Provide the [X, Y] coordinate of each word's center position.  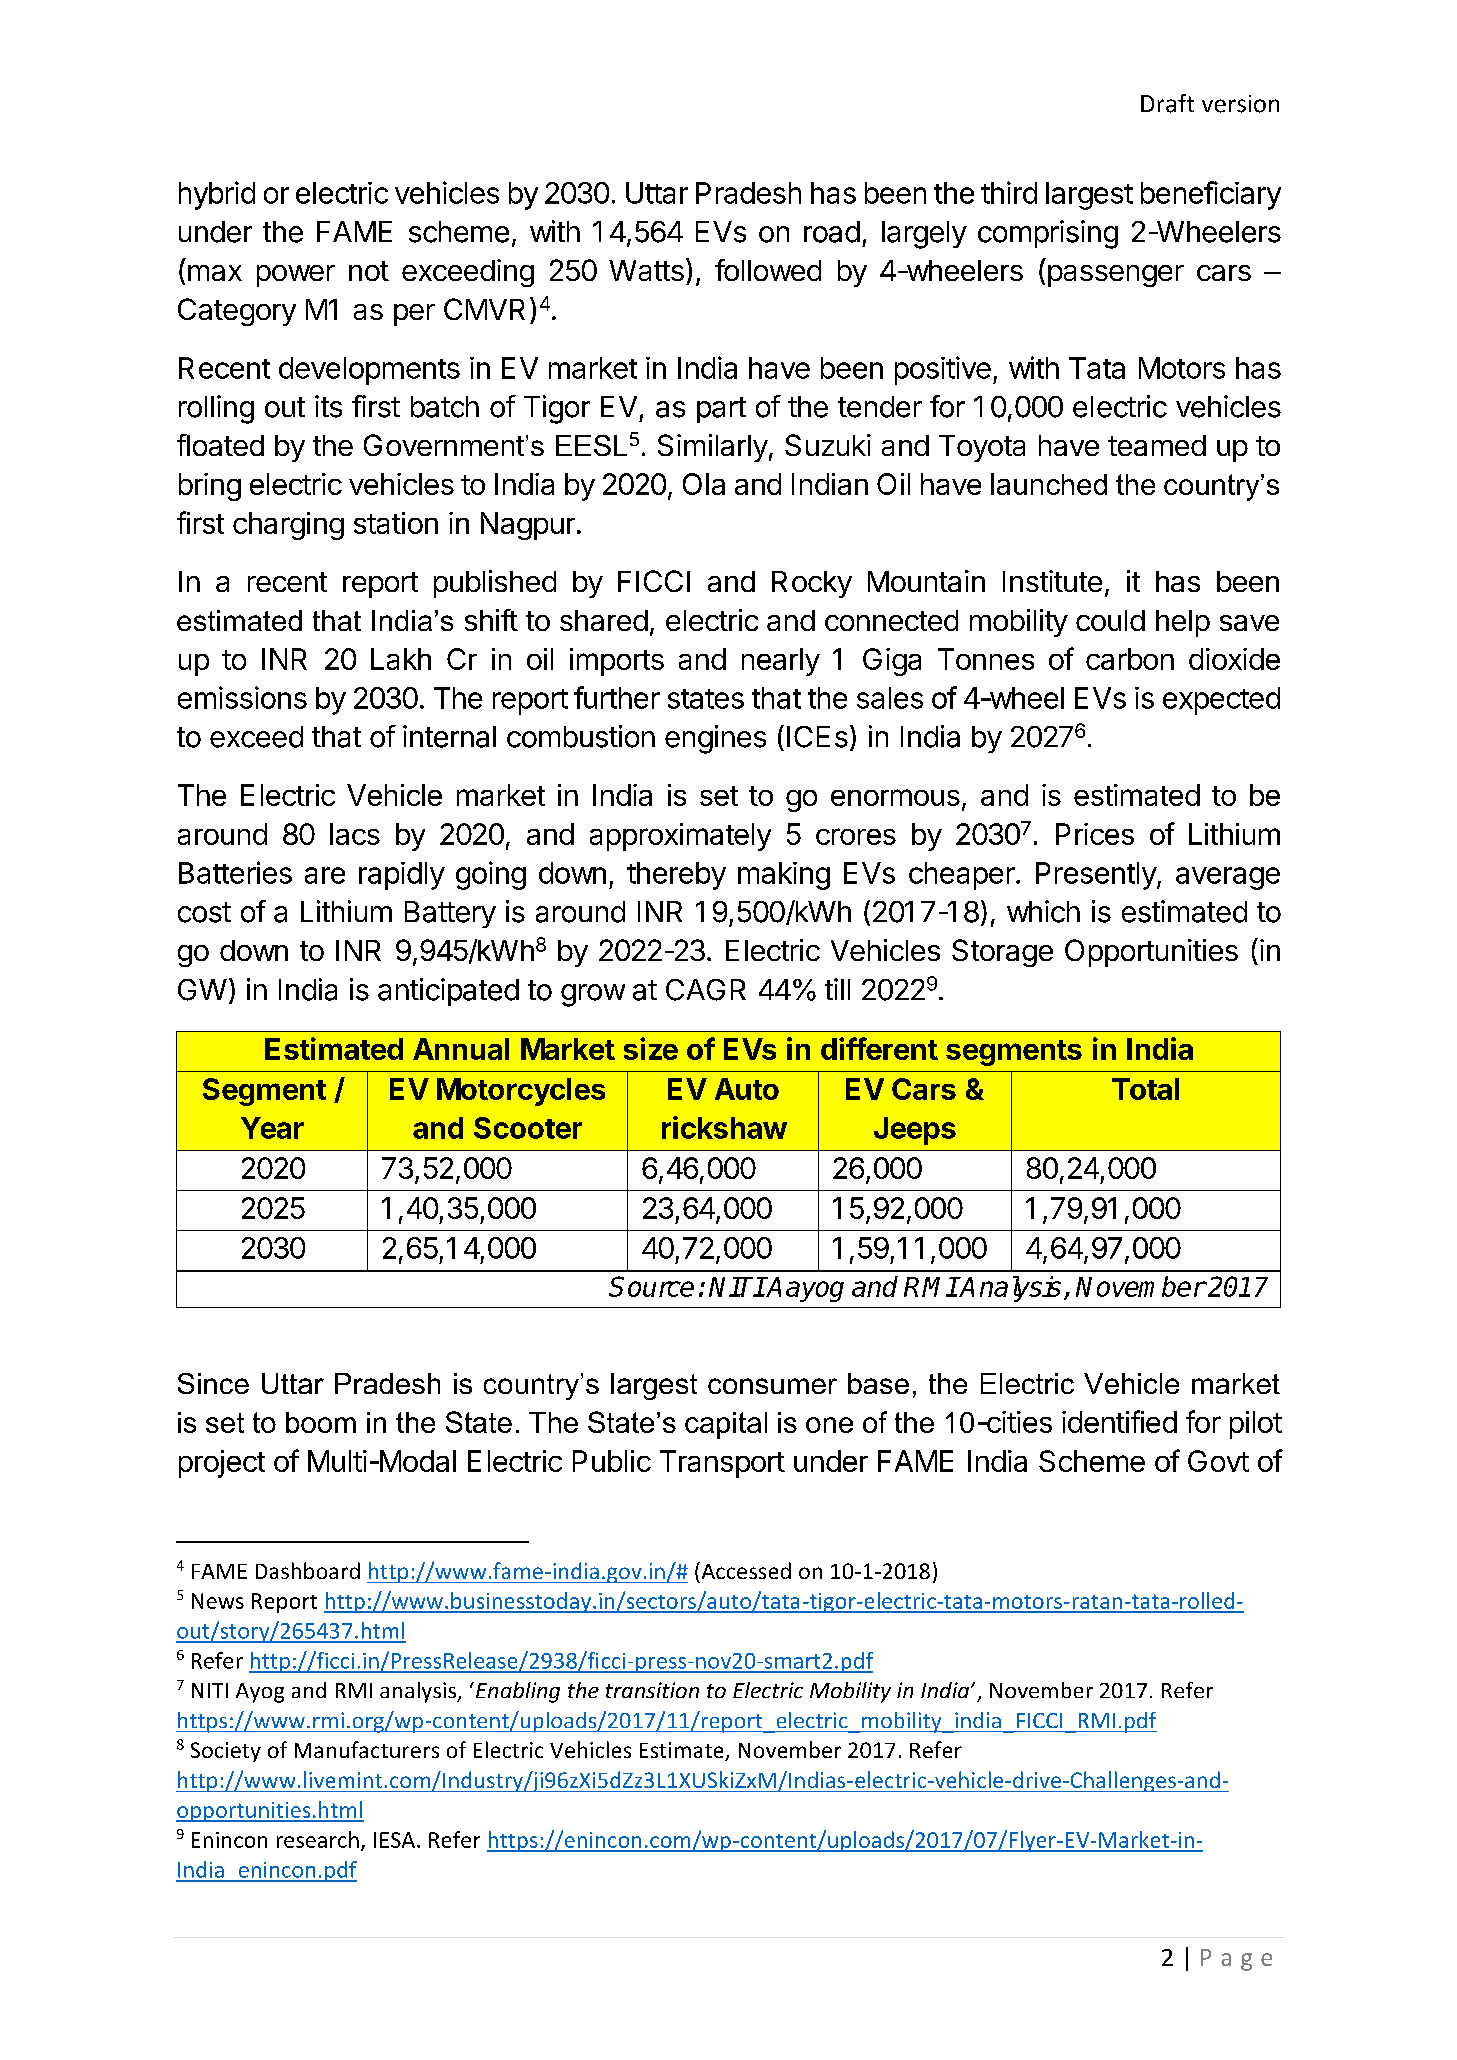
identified [1119, 1421]
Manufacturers [367, 1749]
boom [321, 1422]
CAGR [706, 990]
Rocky [812, 584]
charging [288, 526]
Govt [1218, 1461]
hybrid [217, 195]
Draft [1167, 103]
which [1043, 911]
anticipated [448, 992]
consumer [772, 1386]
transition [652, 1690]
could [1110, 620]
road [832, 232]
